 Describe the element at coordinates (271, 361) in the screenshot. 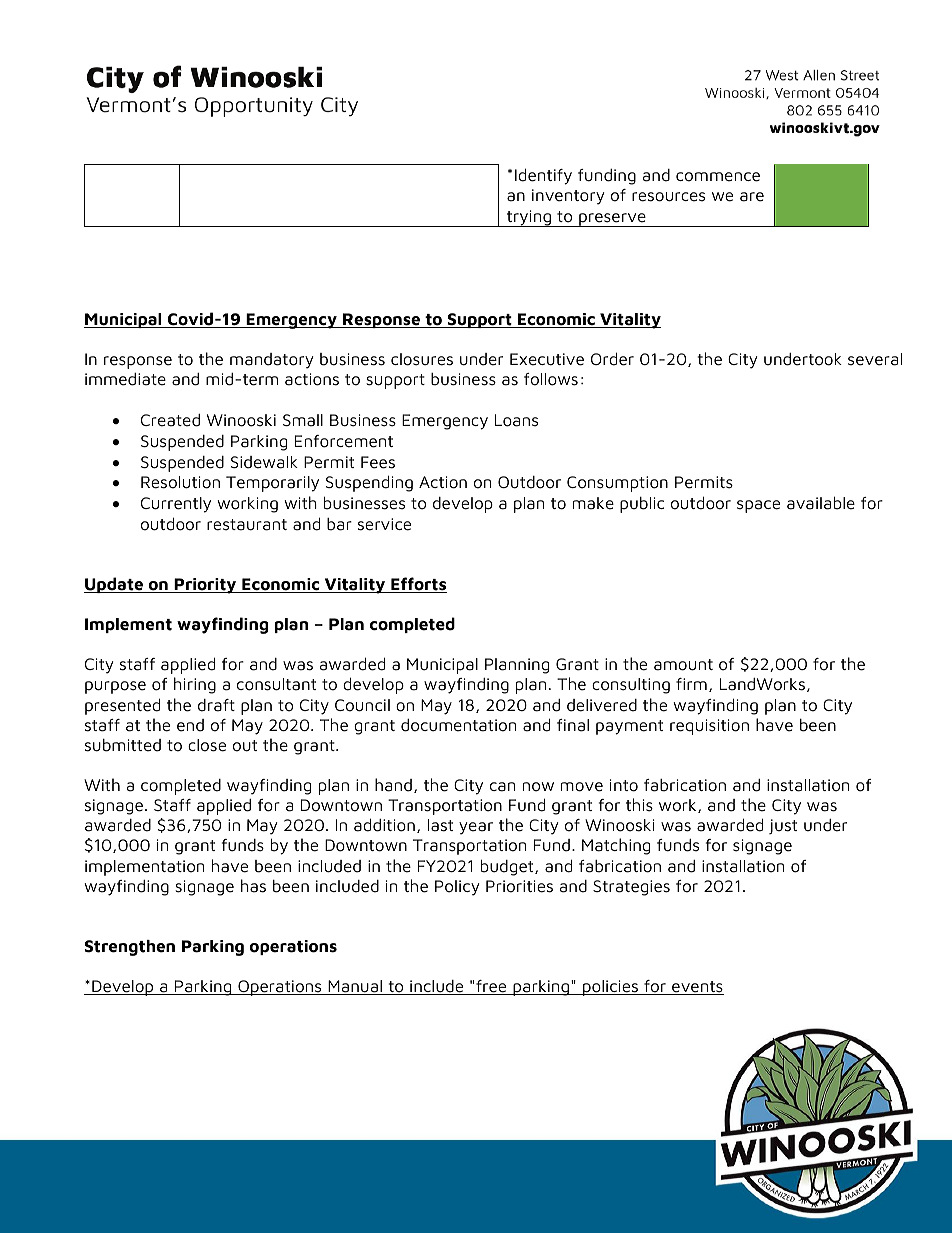

I see `mandatory` at that location.
